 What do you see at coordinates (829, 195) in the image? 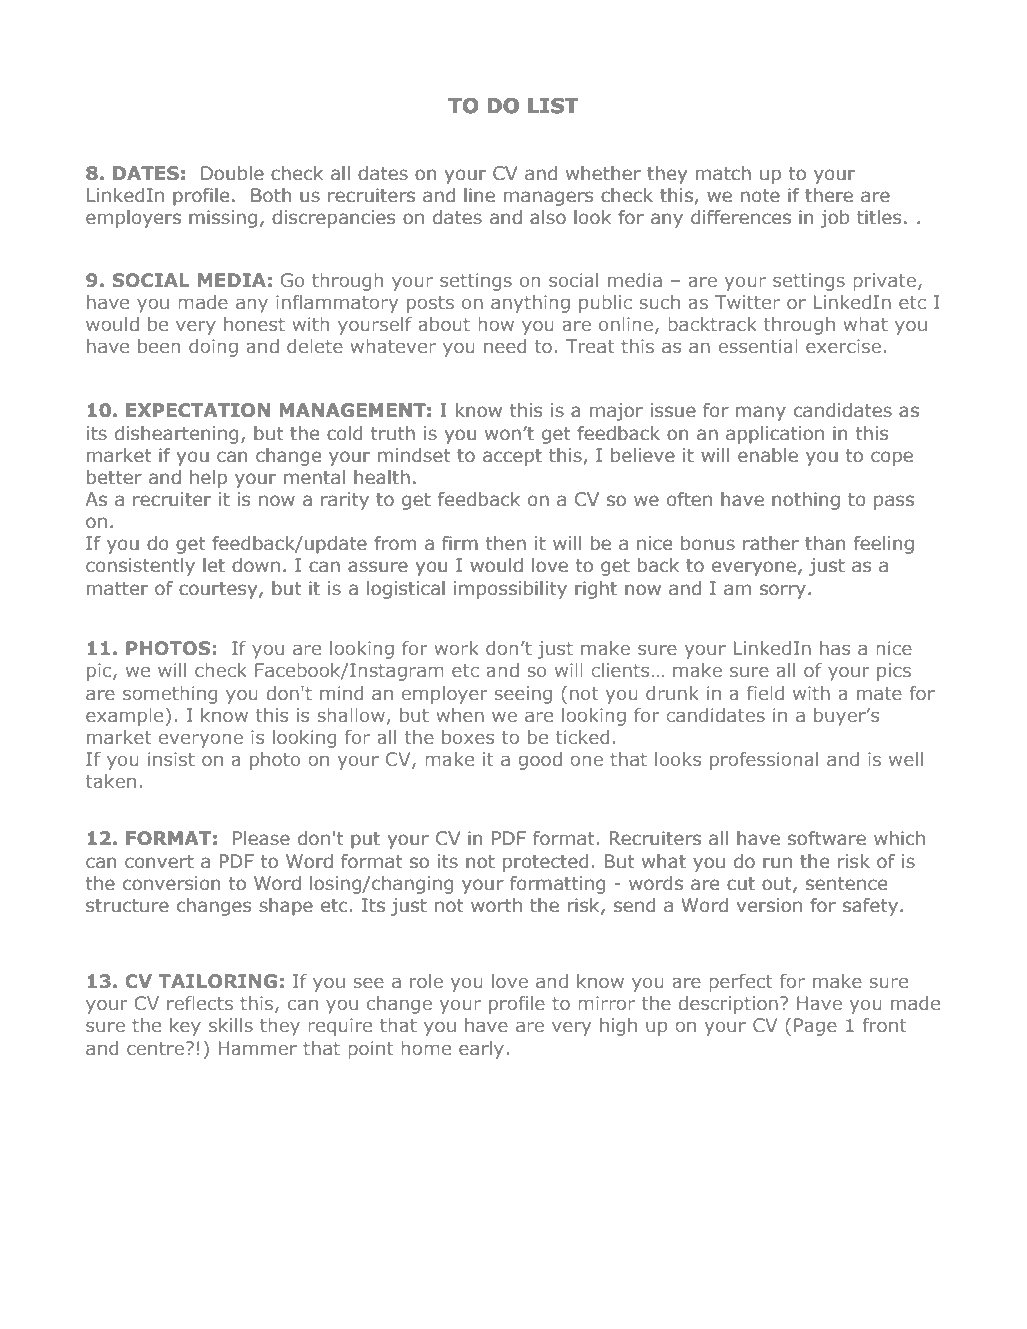
I see `there` at bounding box center [829, 195].
